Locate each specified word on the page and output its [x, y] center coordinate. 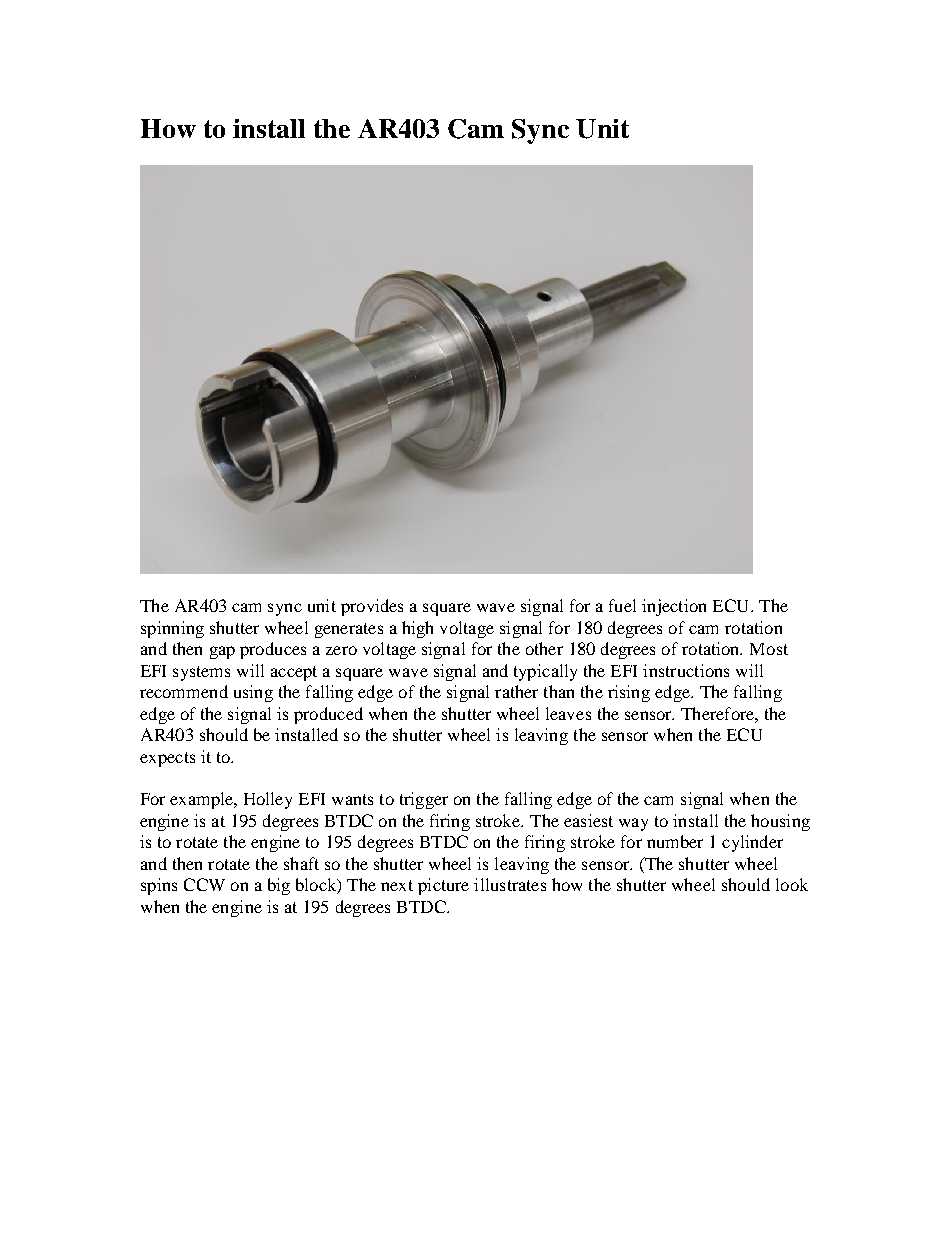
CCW [204, 884]
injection [674, 607]
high [417, 629]
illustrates [510, 884]
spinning [172, 629]
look [792, 884]
